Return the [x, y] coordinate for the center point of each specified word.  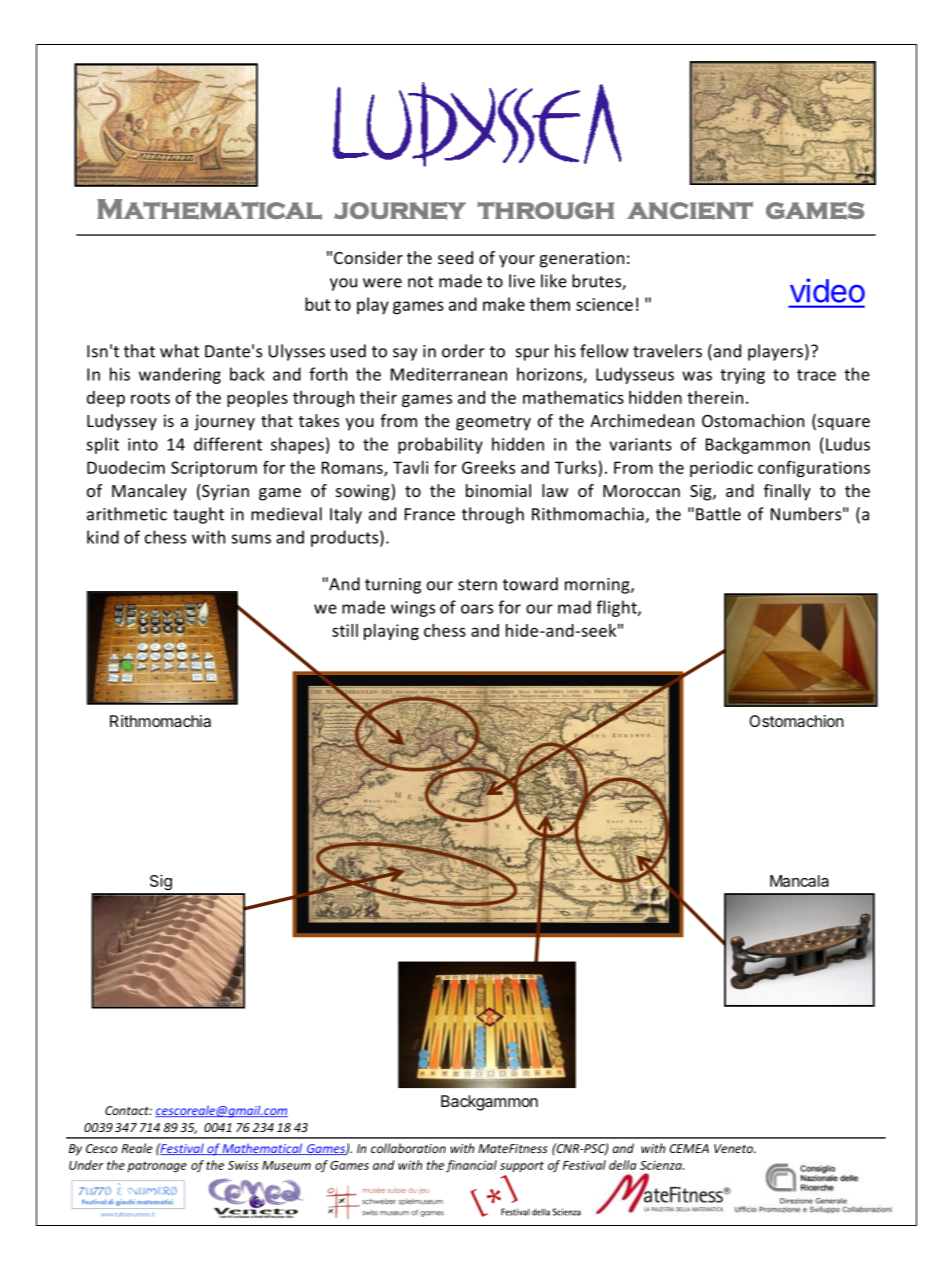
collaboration [408, 1148]
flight [617, 608]
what [179, 351]
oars [477, 609]
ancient [690, 211]
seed [455, 257]
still [345, 630]
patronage [157, 1167]
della [622, 1165]
